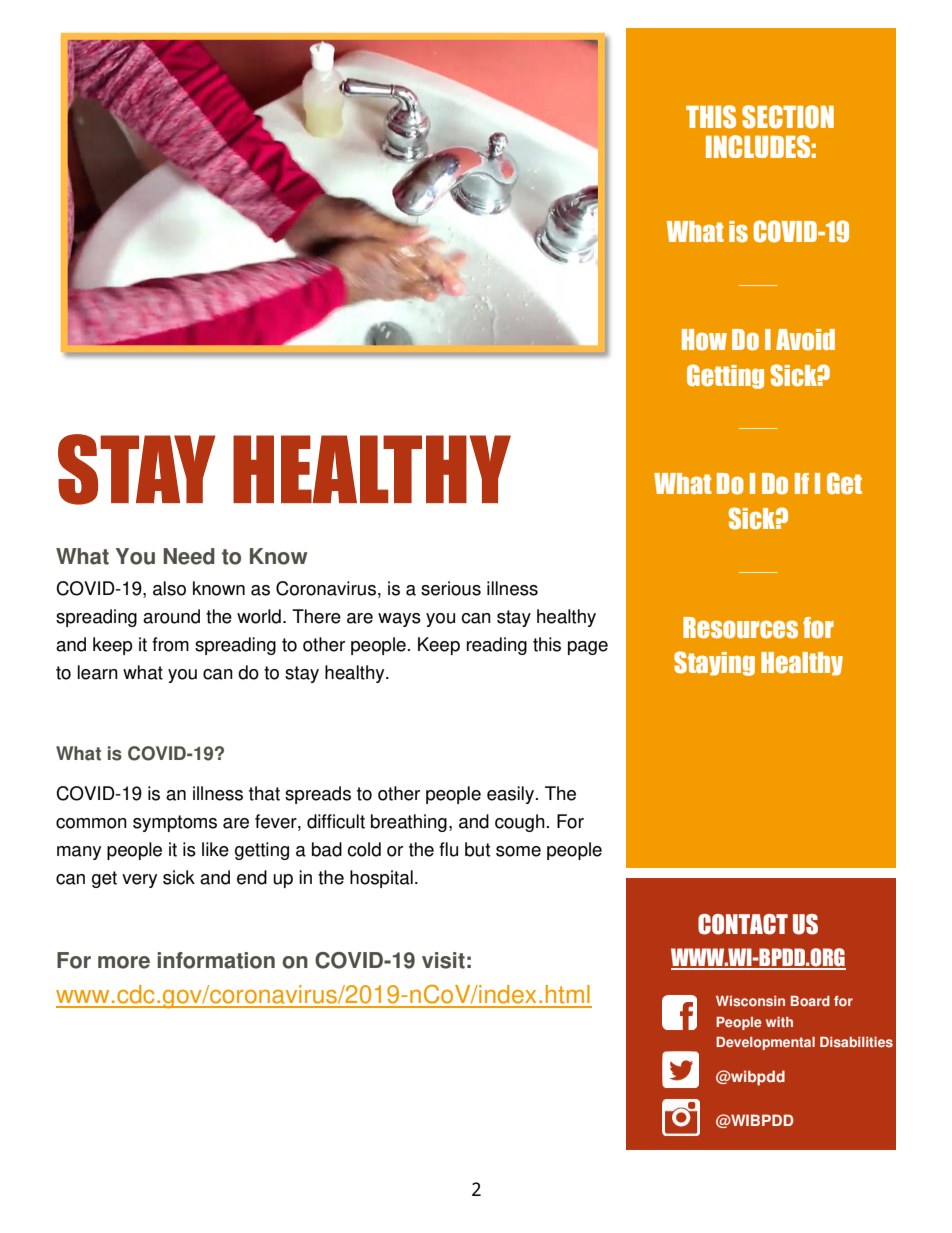 The image size is (952, 1233). Describe the element at coordinates (743, 924) in the image. I see `CONTACT` at that location.
